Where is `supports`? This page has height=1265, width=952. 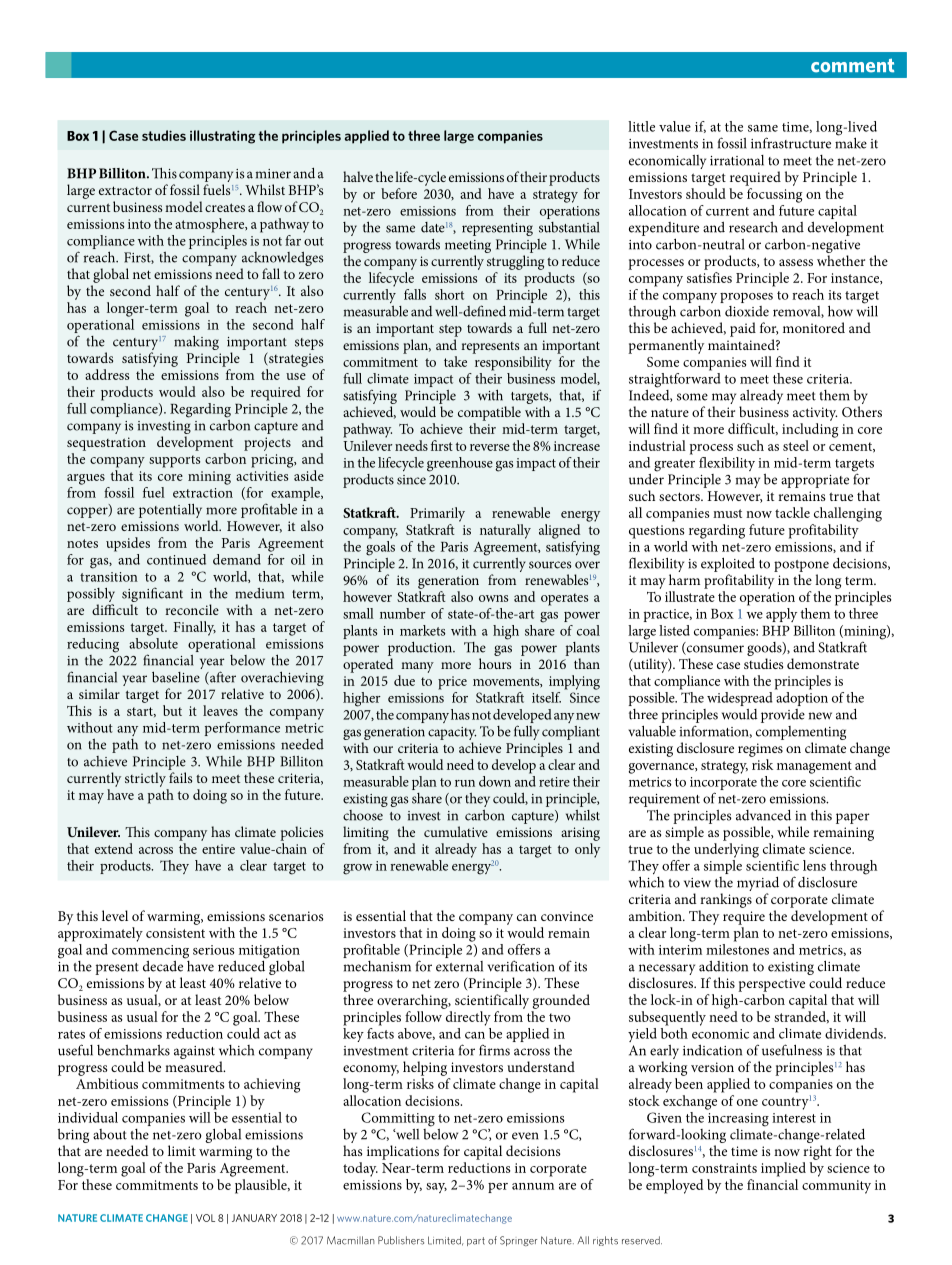 supports is located at coordinates (174, 461).
